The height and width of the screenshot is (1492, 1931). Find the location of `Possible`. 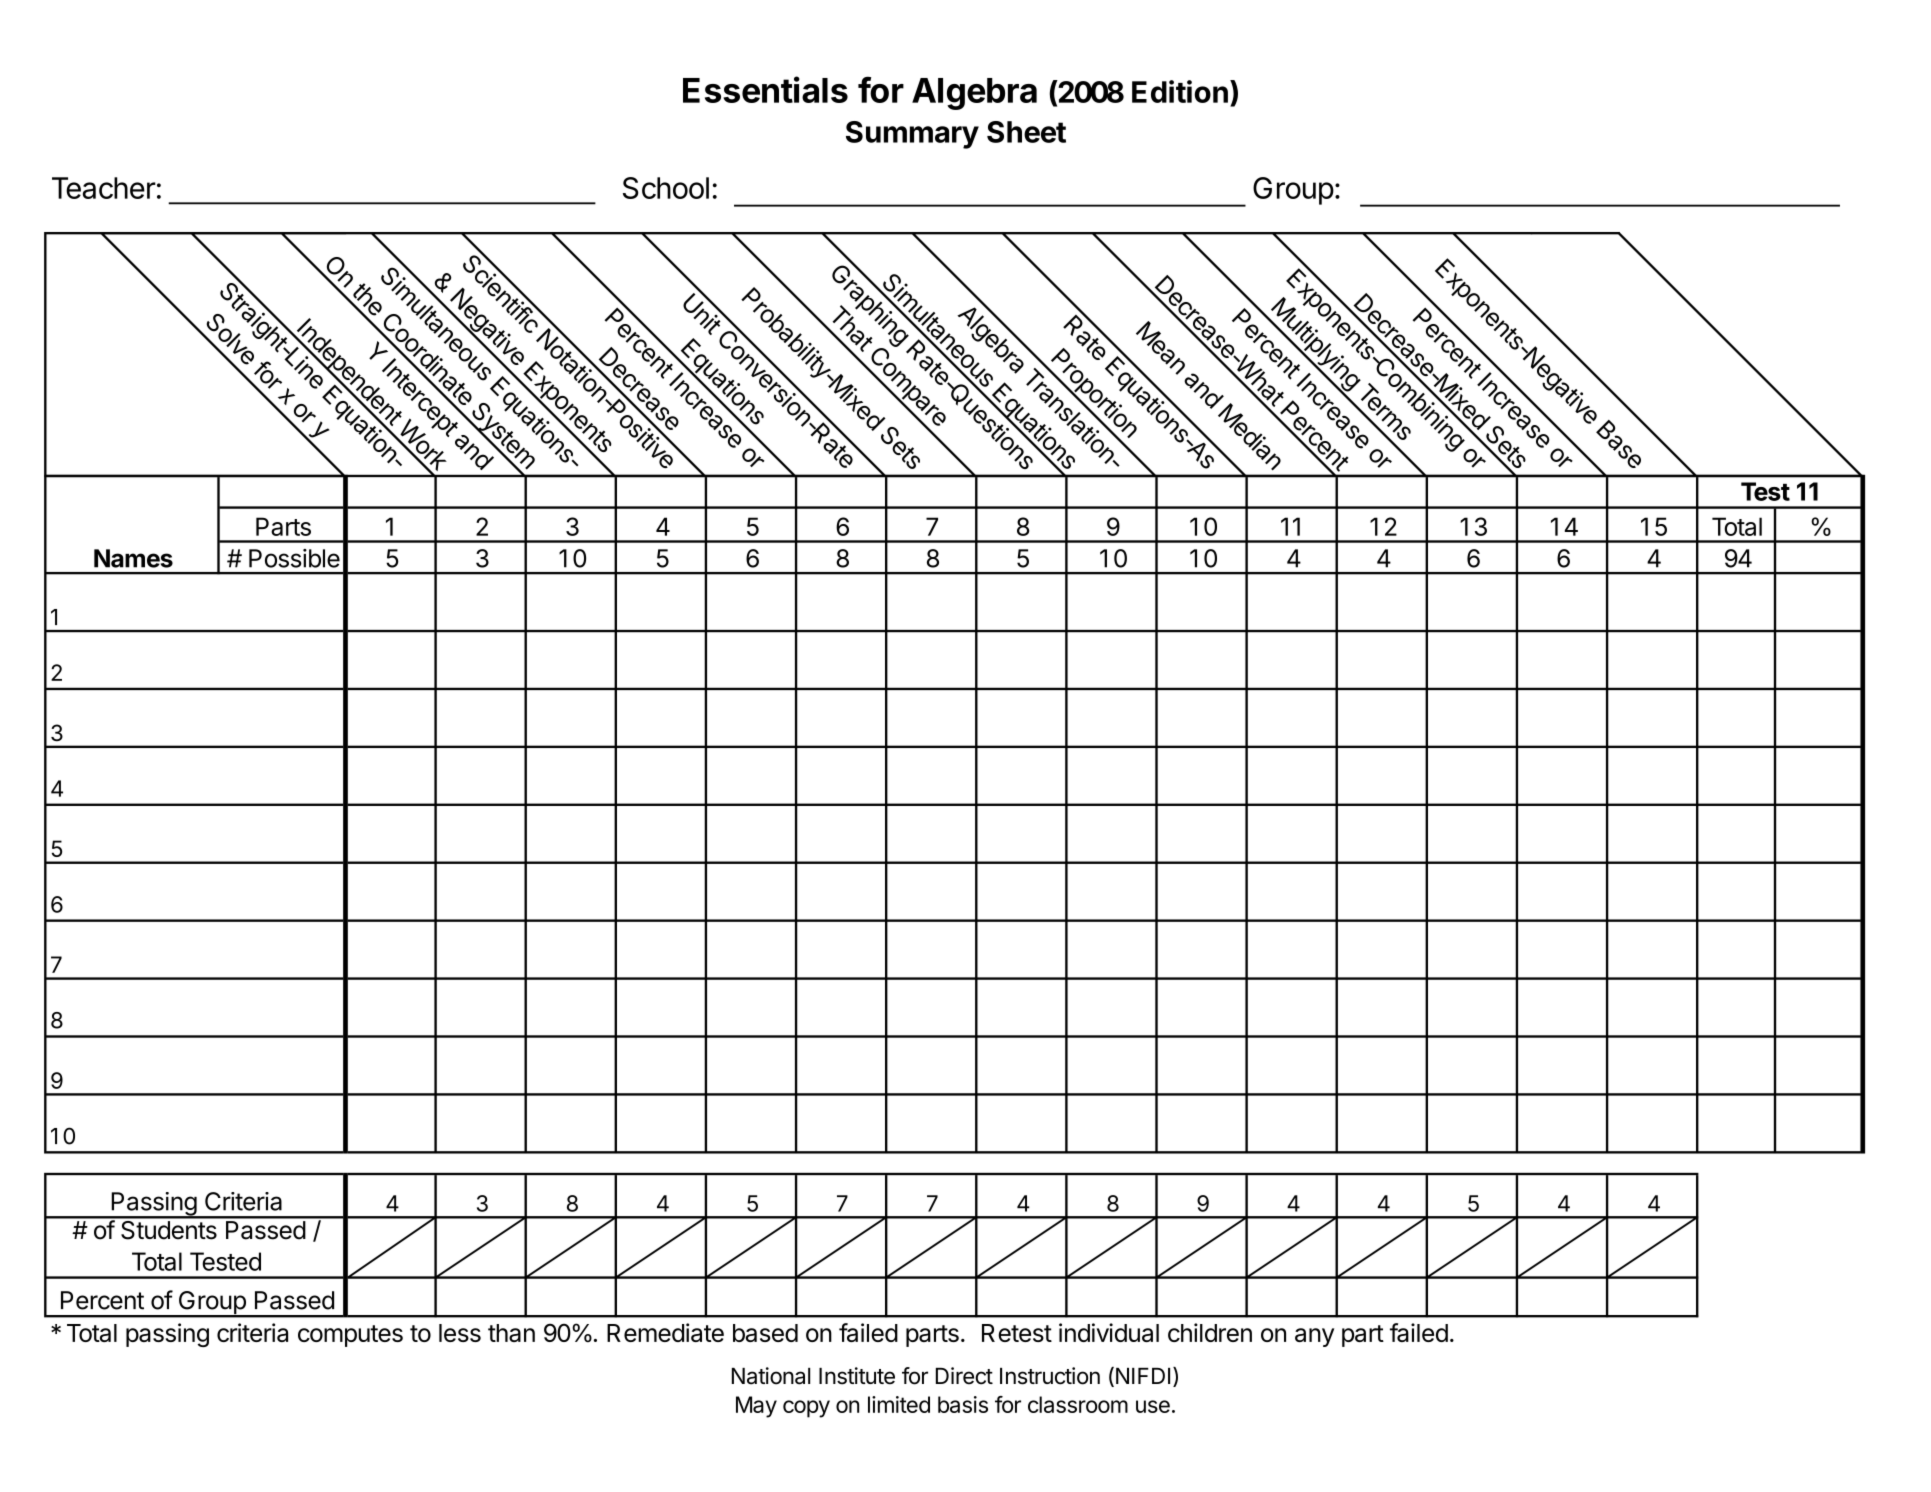

Possible is located at coordinates (294, 558).
